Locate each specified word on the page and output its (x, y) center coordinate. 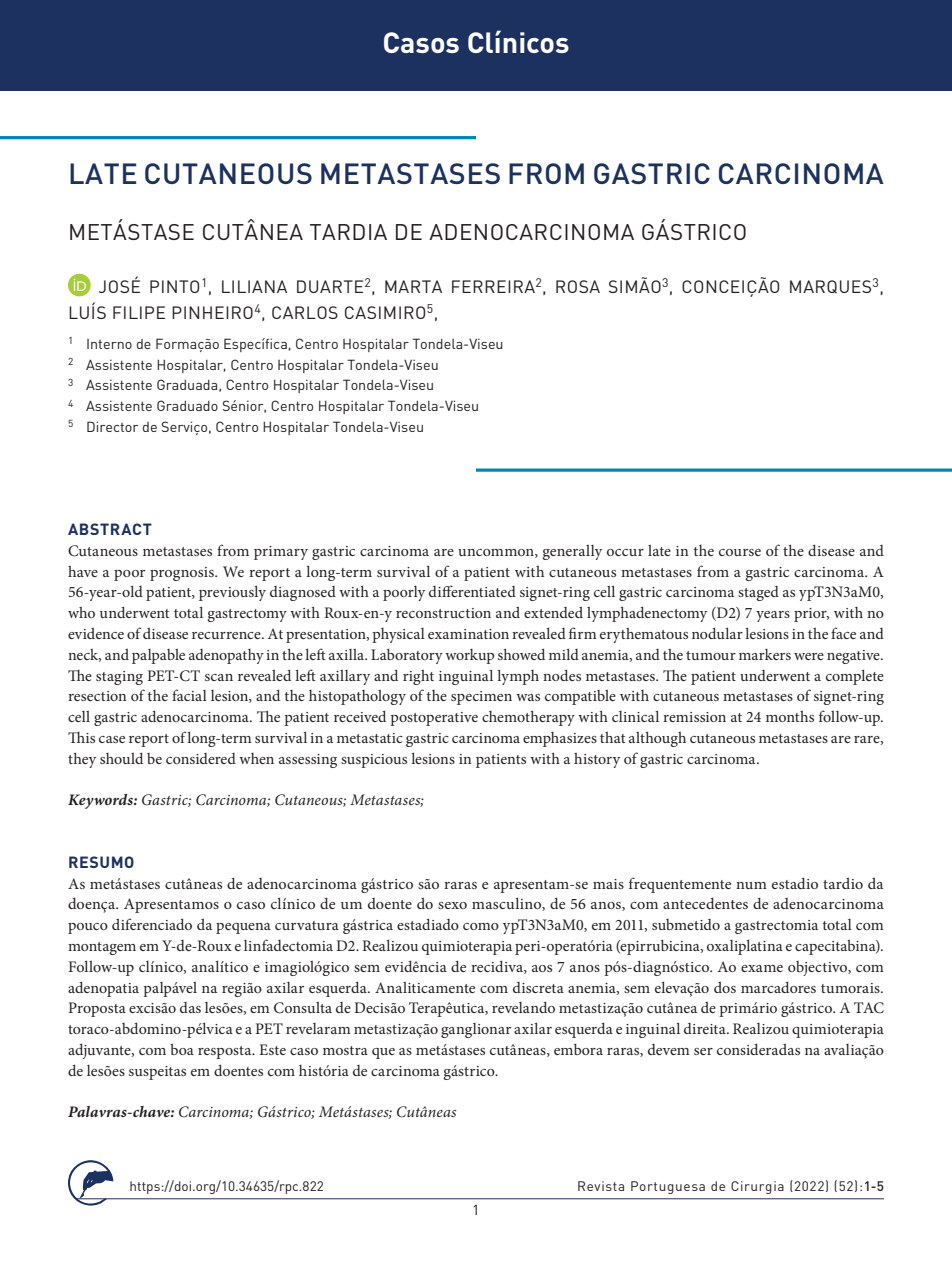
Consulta (303, 1008)
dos (725, 987)
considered (201, 758)
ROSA (578, 286)
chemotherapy (528, 718)
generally (572, 552)
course (740, 552)
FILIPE (139, 312)
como (481, 926)
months (790, 716)
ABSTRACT (110, 529)
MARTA (413, 286)
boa (182, 1049)
